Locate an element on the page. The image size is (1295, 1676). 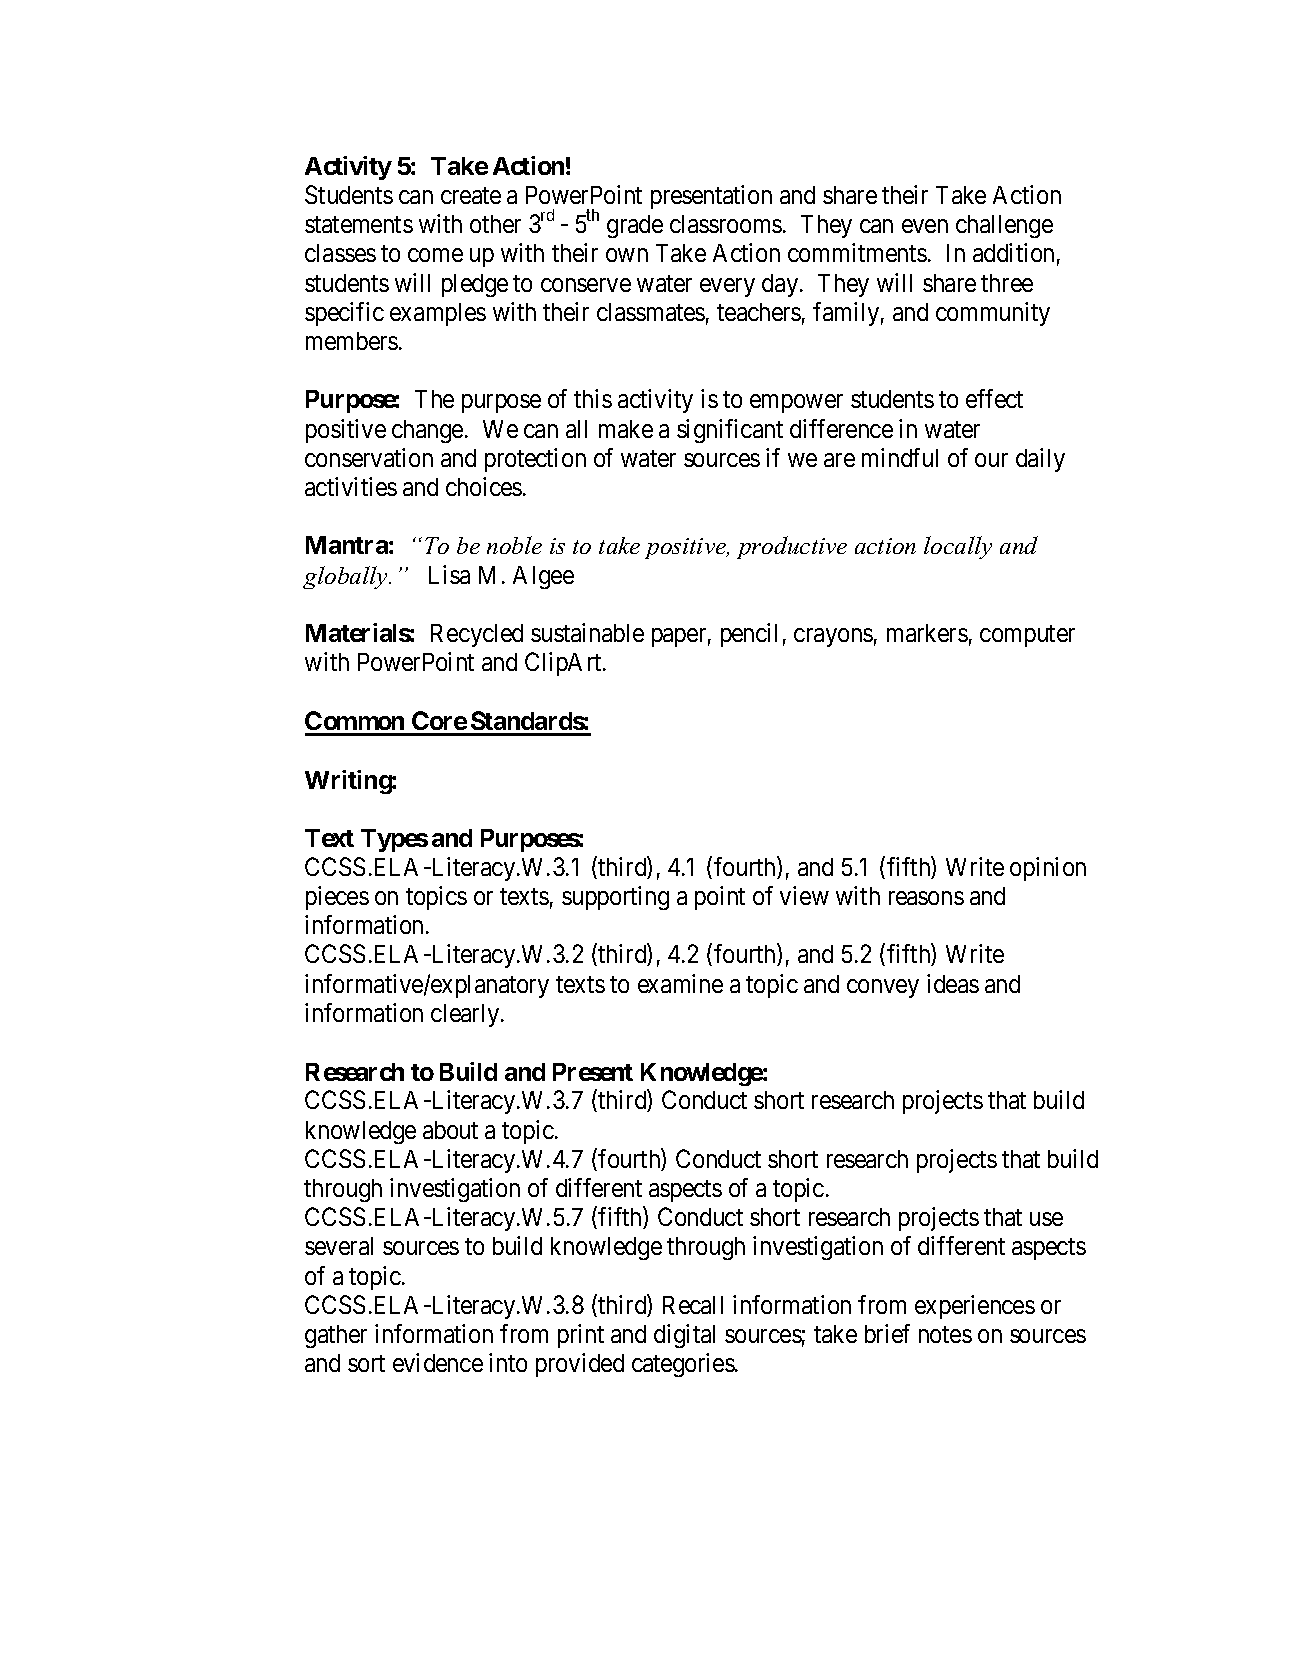
classrooms is located at coordinates (726, 224).
